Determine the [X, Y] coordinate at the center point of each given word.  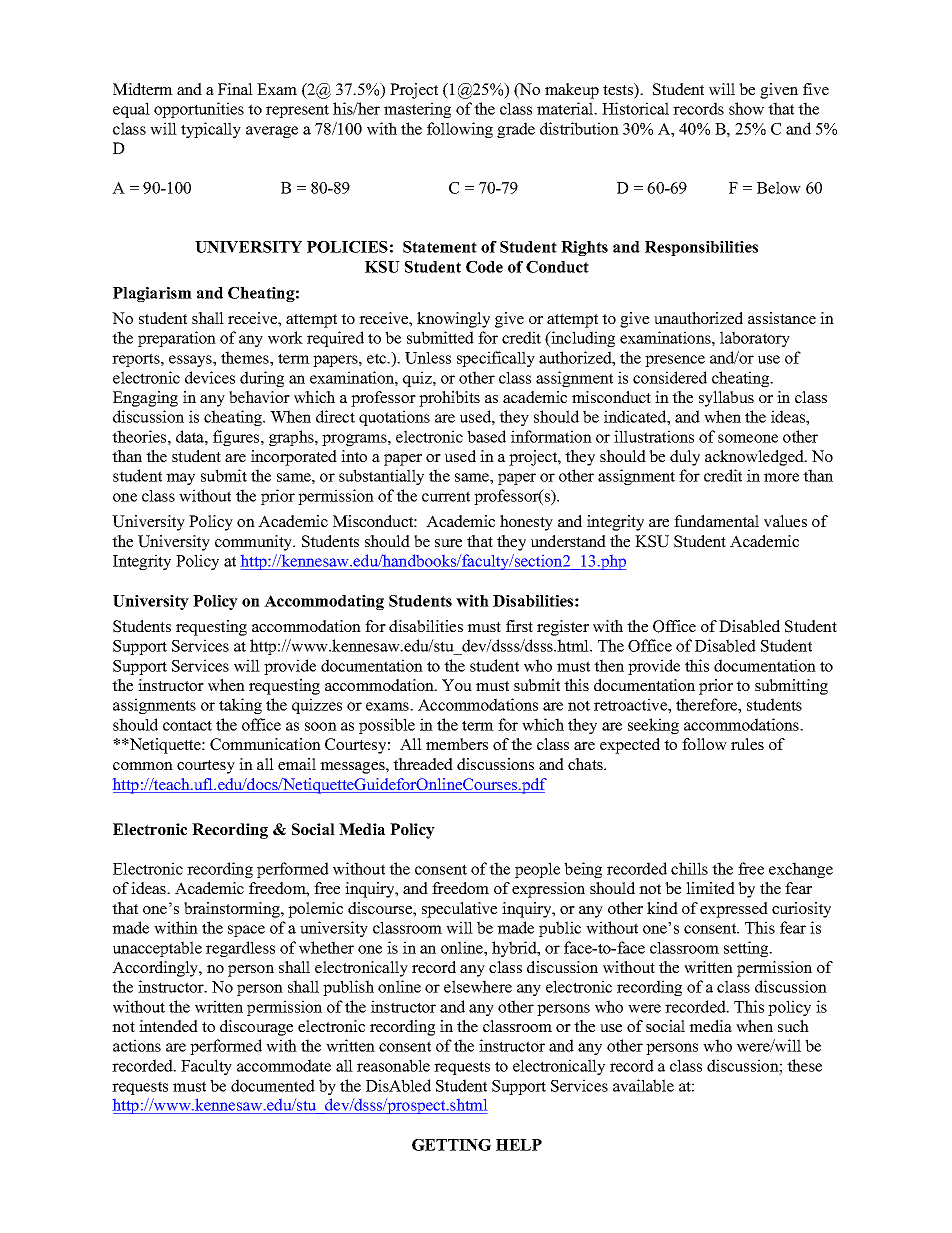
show [746, 108]
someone [748, 438]
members [457, 744]
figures [237, 438]
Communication [265, 744]
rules [747, 744]
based [486, 436]
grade [516, 130]
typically [211, 130]
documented [273, 1085]
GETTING [451, 1145]
